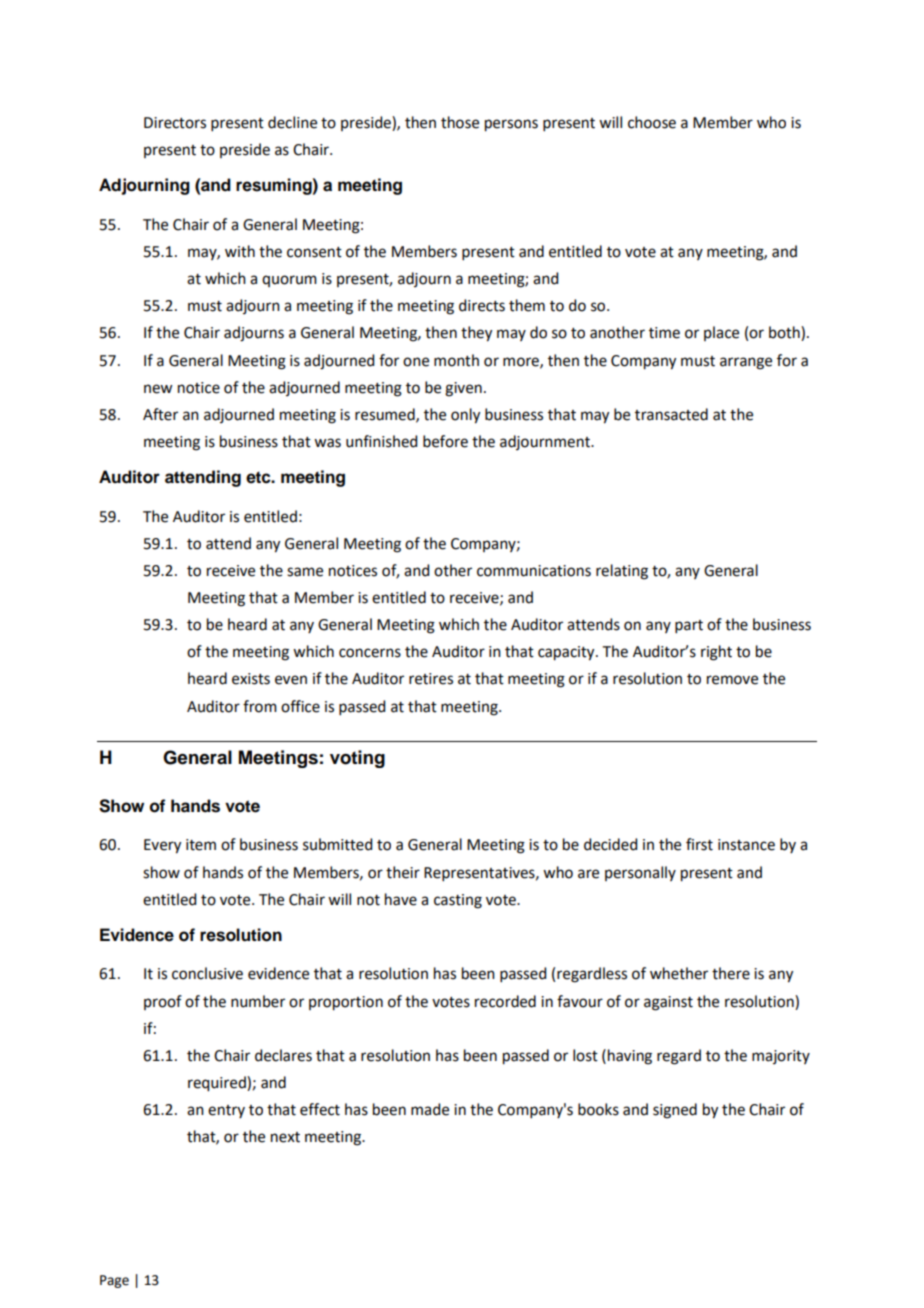 The image size is (924, 1308). What do you see at coordinates (652, 122) in the screenshot?
I see `choose` at bounding box center [652, 122].
